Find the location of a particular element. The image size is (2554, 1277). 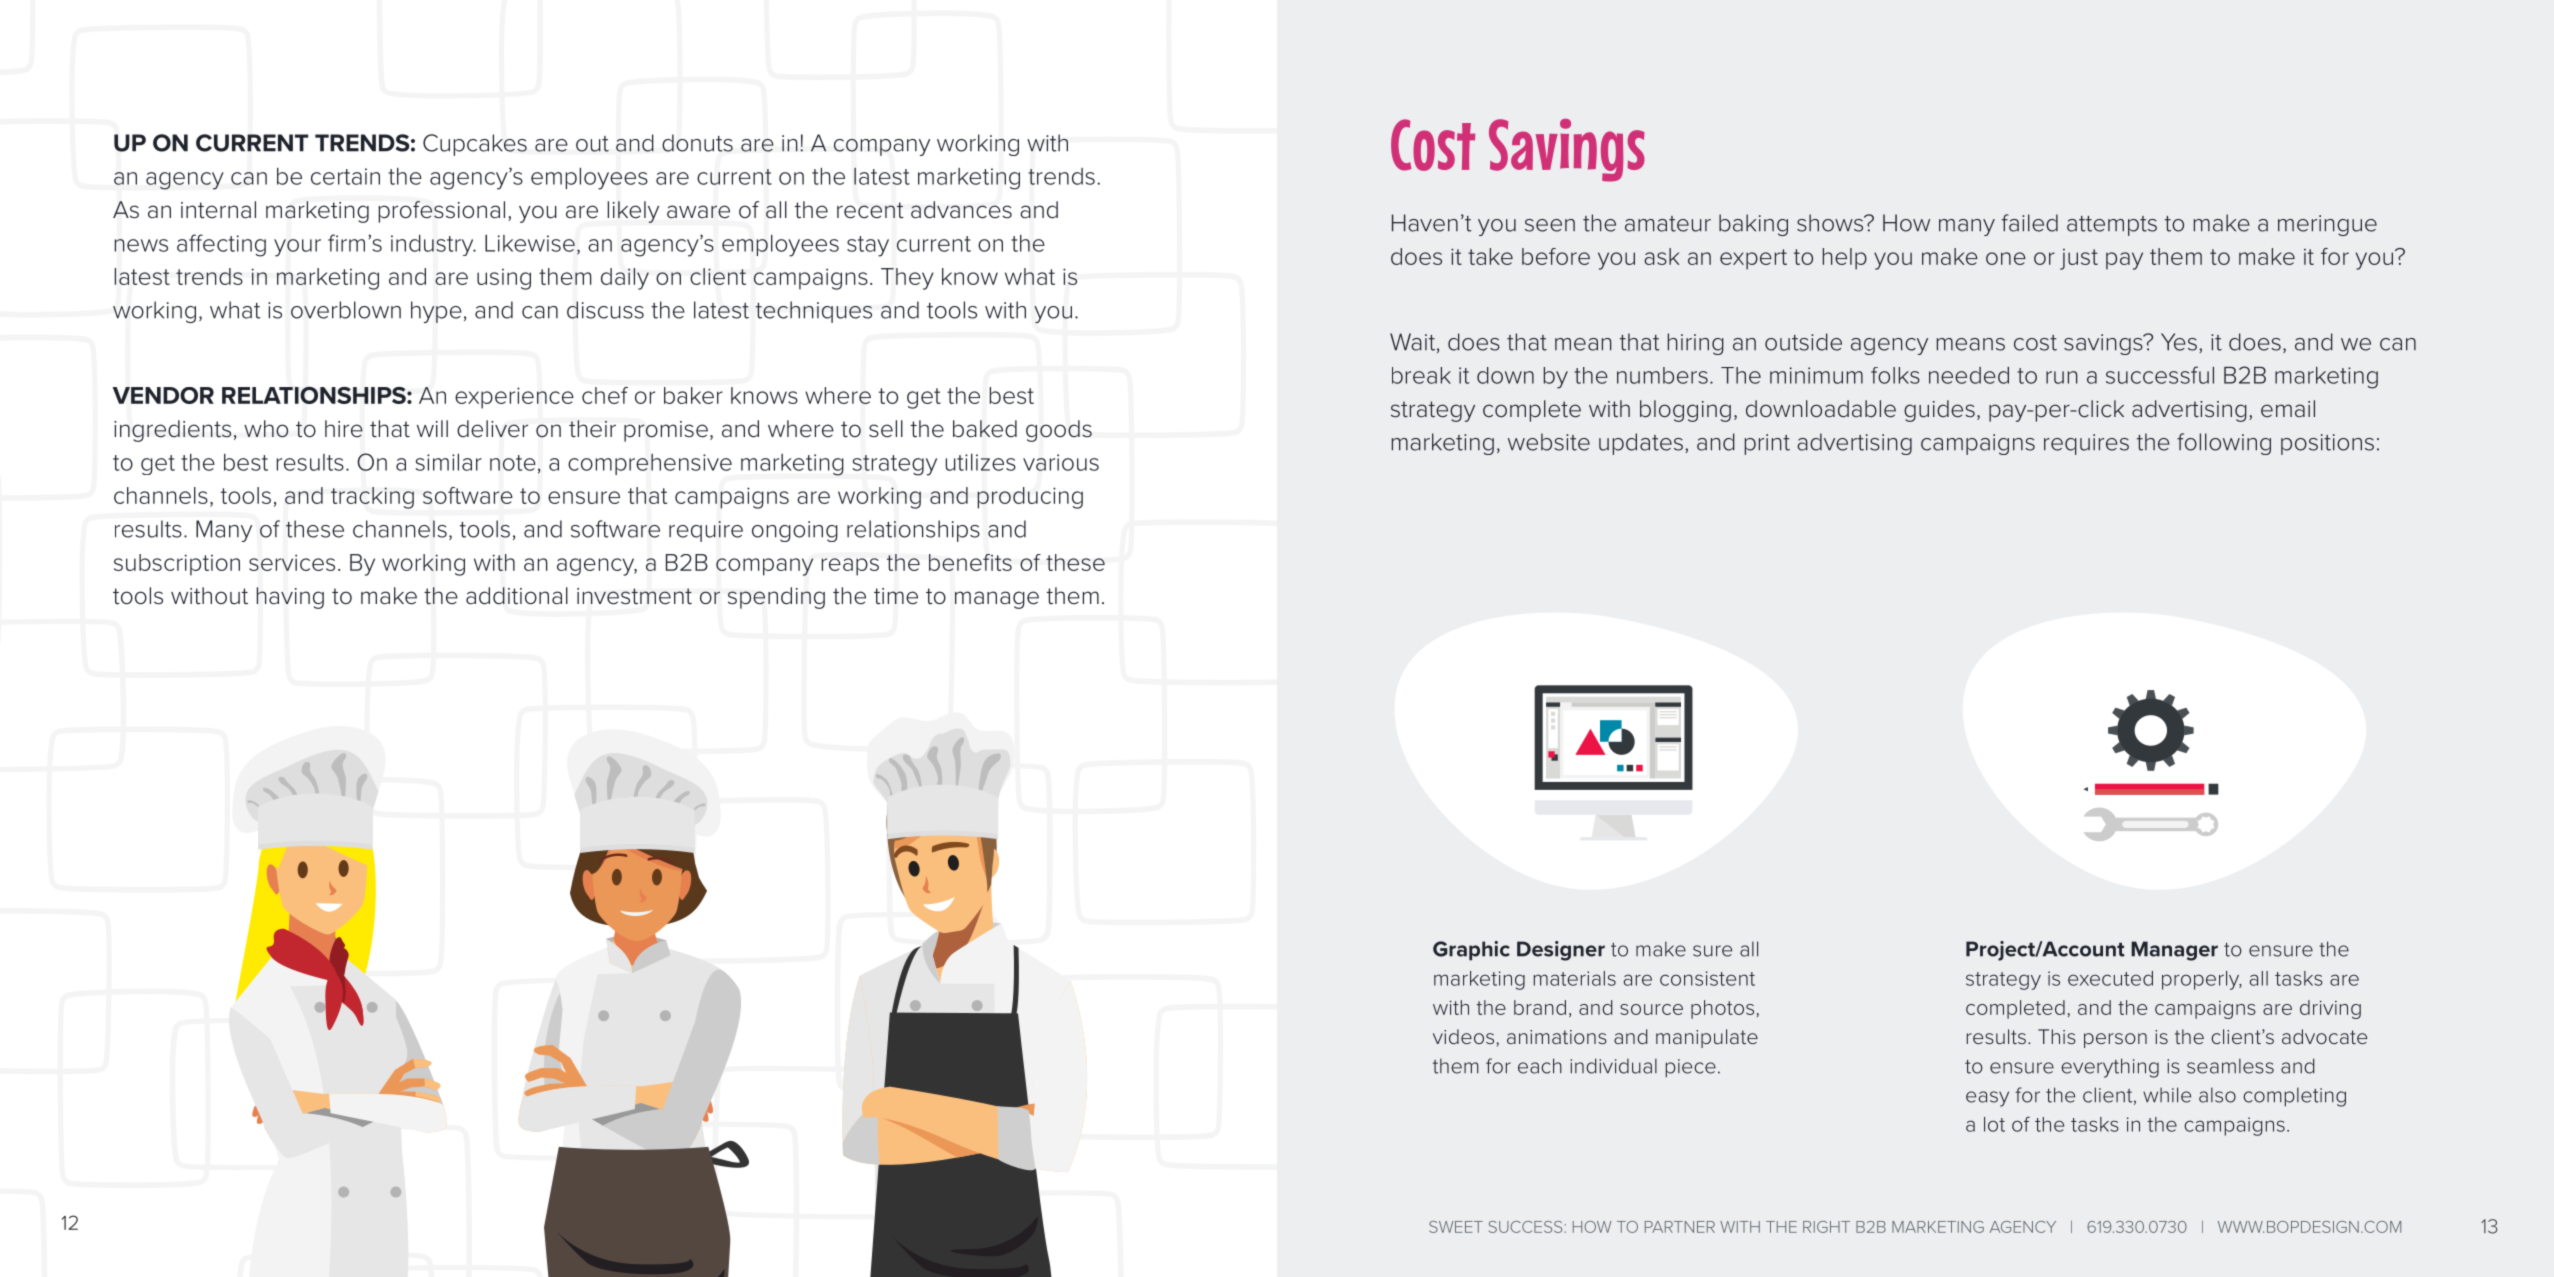

Graphic is located at coordinates (1471, 951).
